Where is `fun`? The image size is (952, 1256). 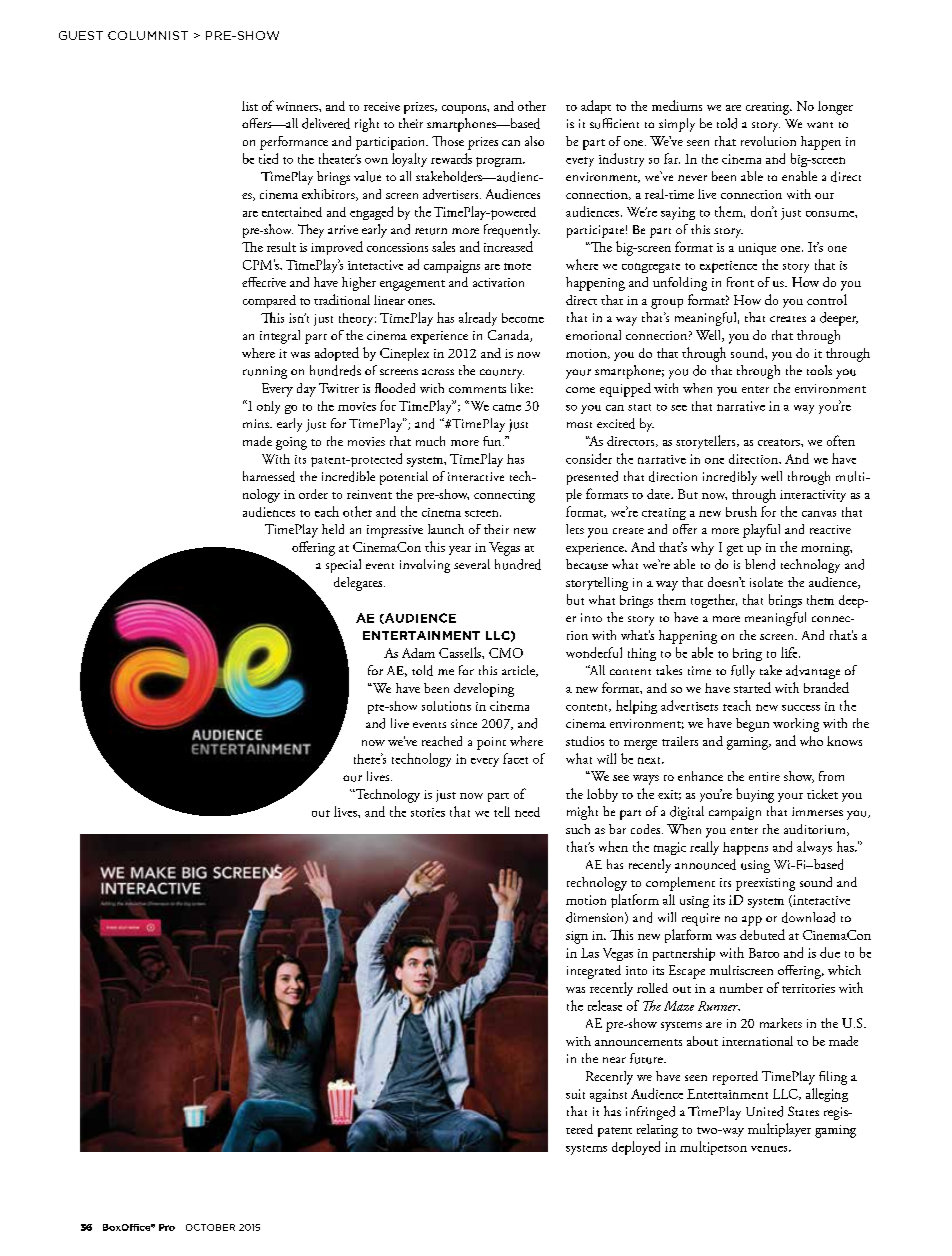 fun is located at coordinates (493, 441).
